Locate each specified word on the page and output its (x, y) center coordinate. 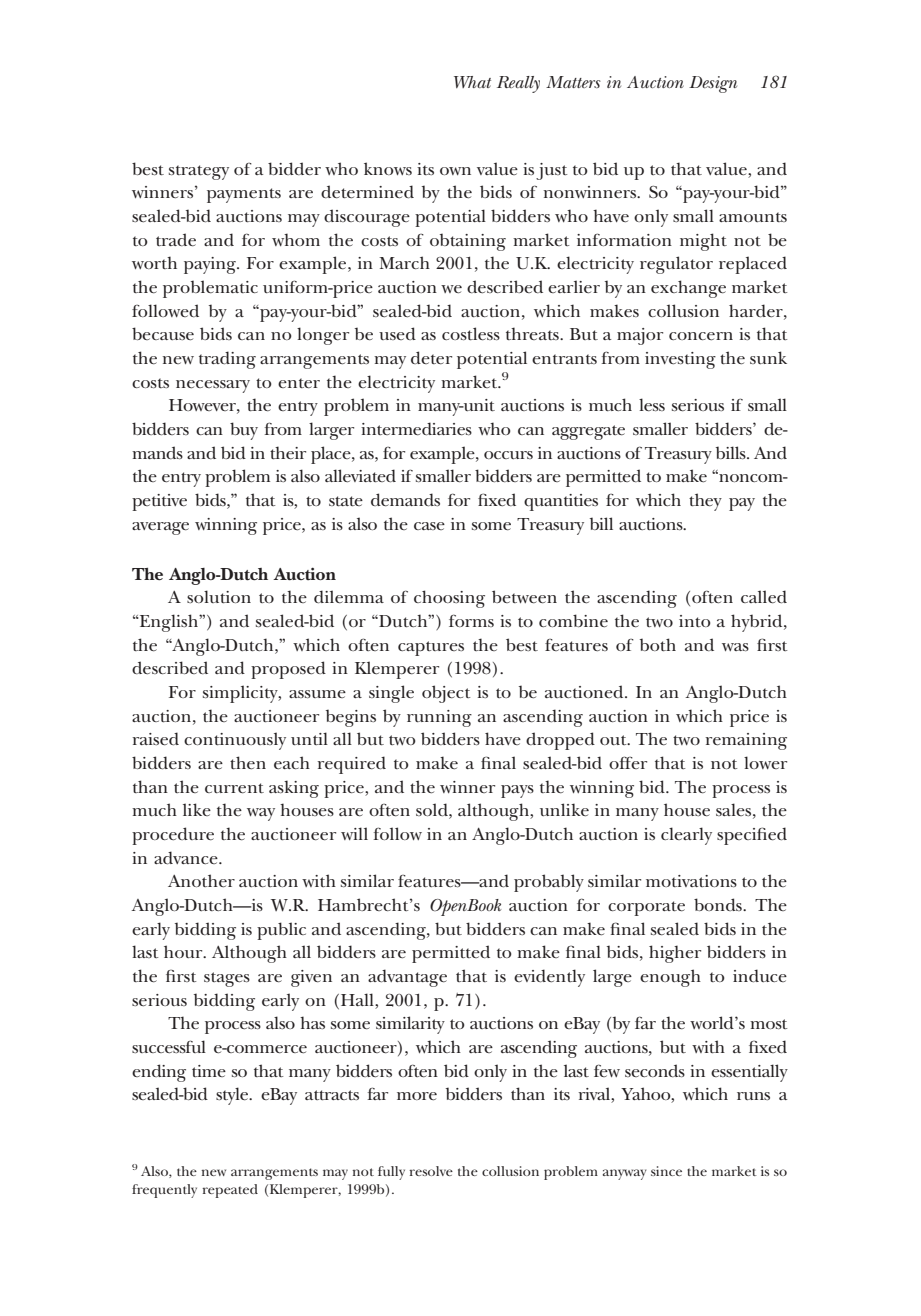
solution (219, 596)
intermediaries (416, 429)
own (455, 171)
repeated (230, 1191)
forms (471, 620)
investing (680, 360)
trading (227, 360)
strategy (199, 172)
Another (201, 881)
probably (549, 883)
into (695, 621)
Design (713, 84)
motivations (691, 881)
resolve (431, 1171)
